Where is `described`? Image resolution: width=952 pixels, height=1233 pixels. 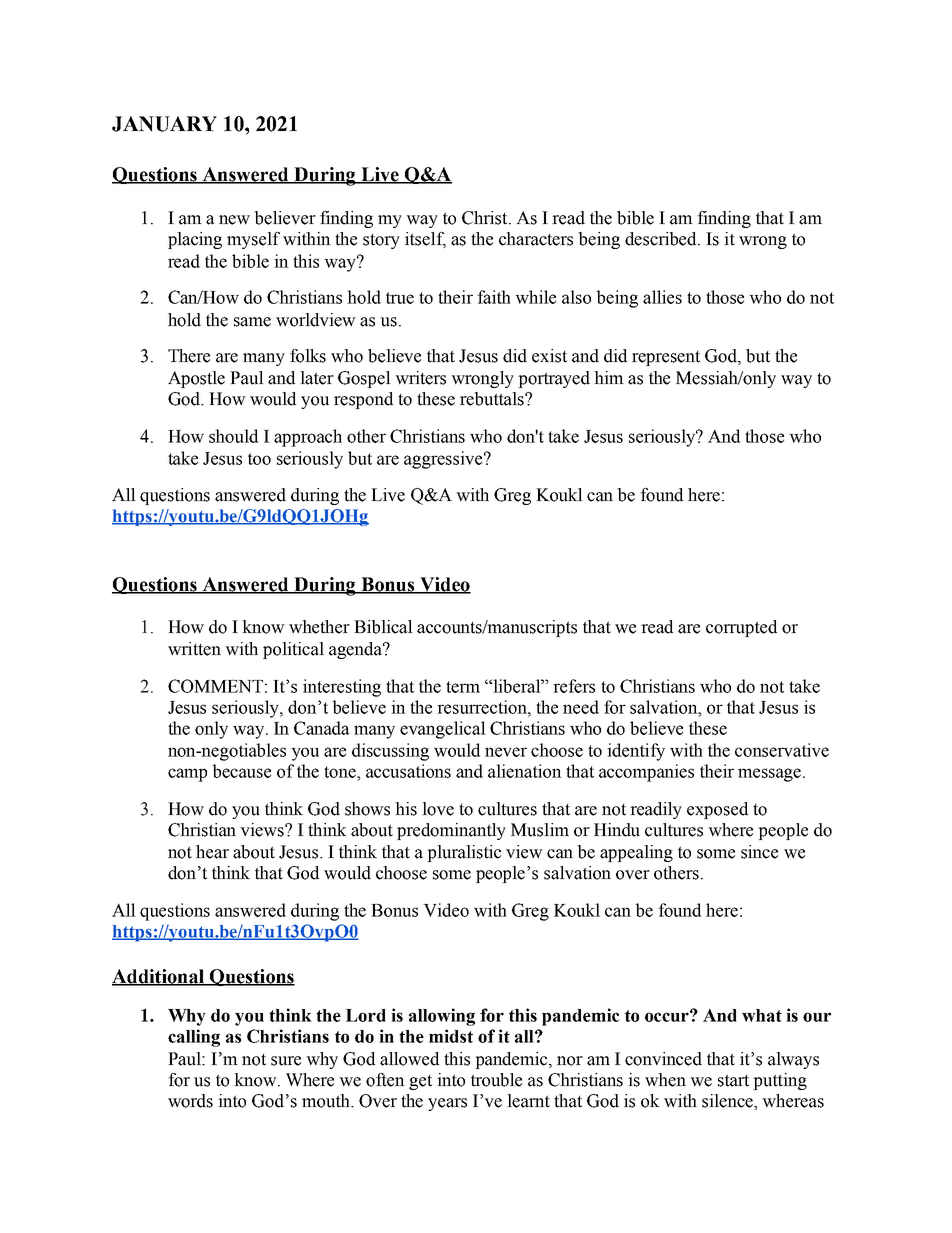 described is located at coordinates (662, 239).
